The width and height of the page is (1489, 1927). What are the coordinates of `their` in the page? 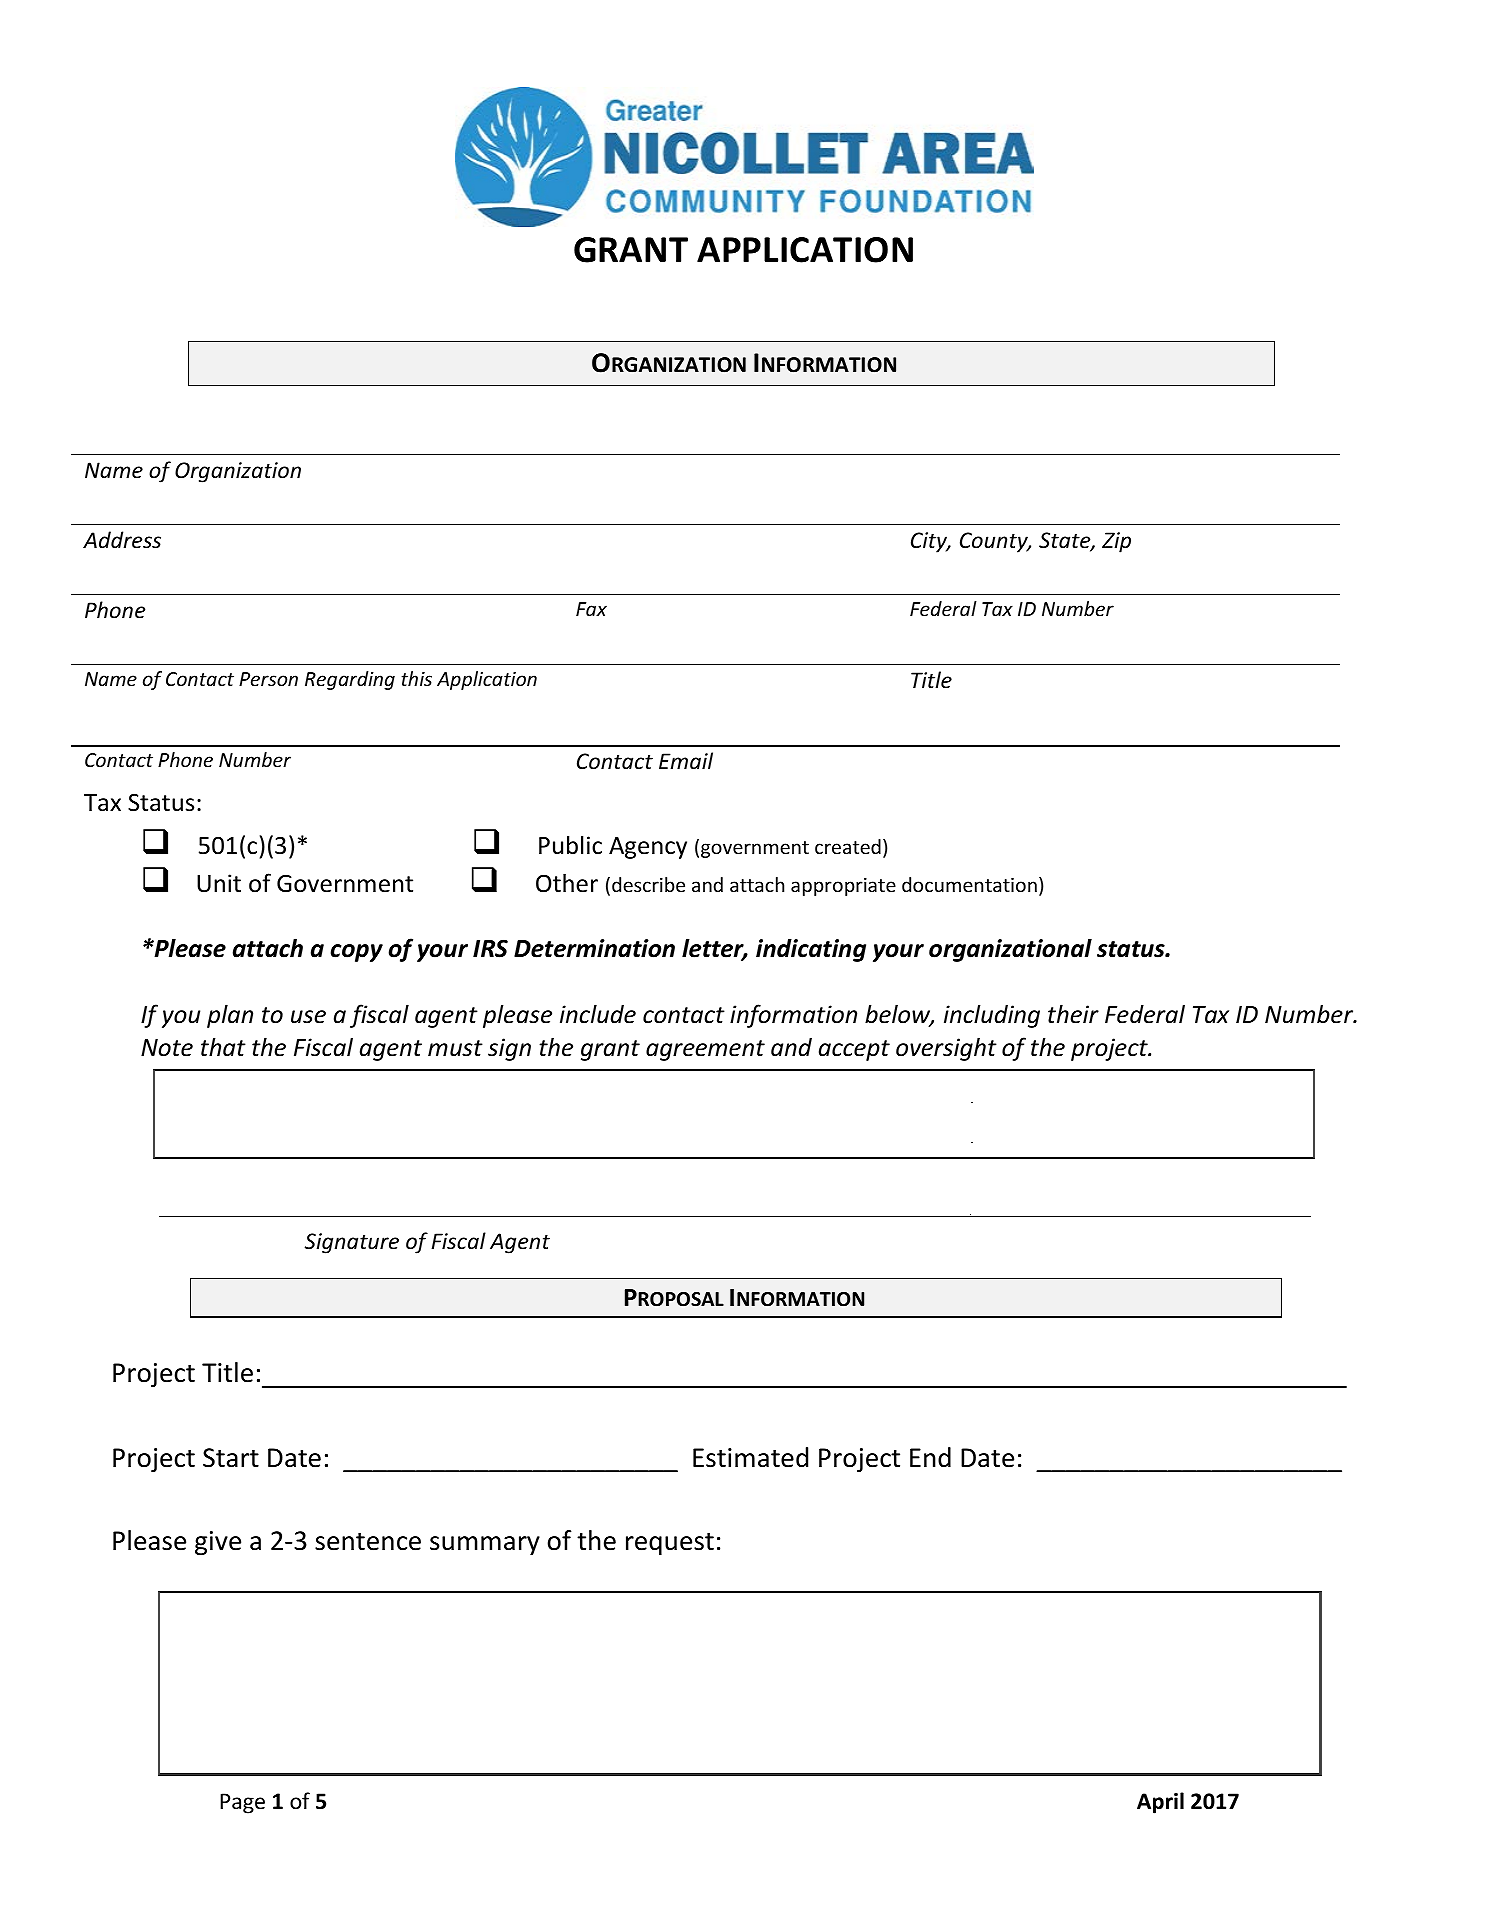 It's located at (1073, 1014).
